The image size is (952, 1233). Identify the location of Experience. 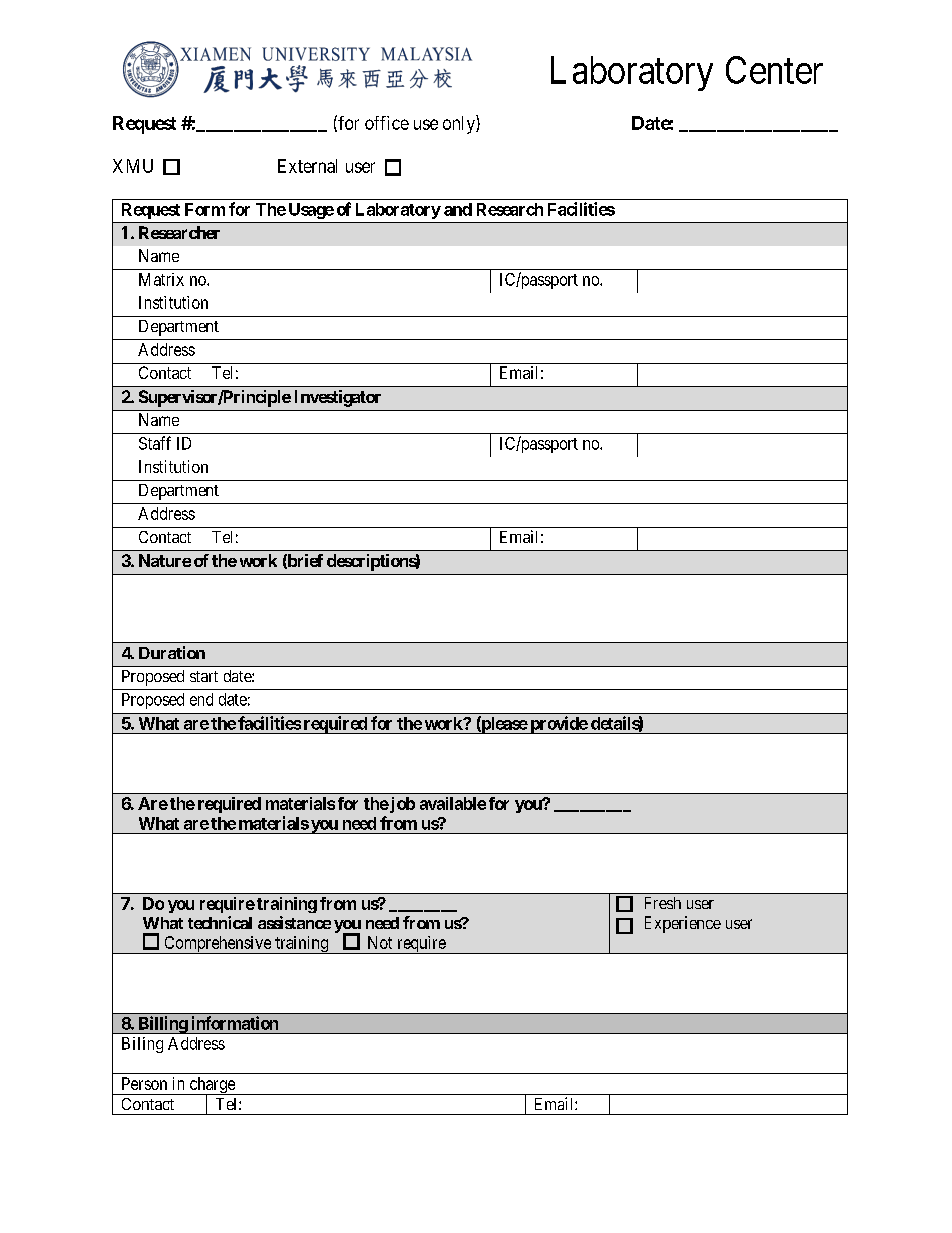
(683, 924).
